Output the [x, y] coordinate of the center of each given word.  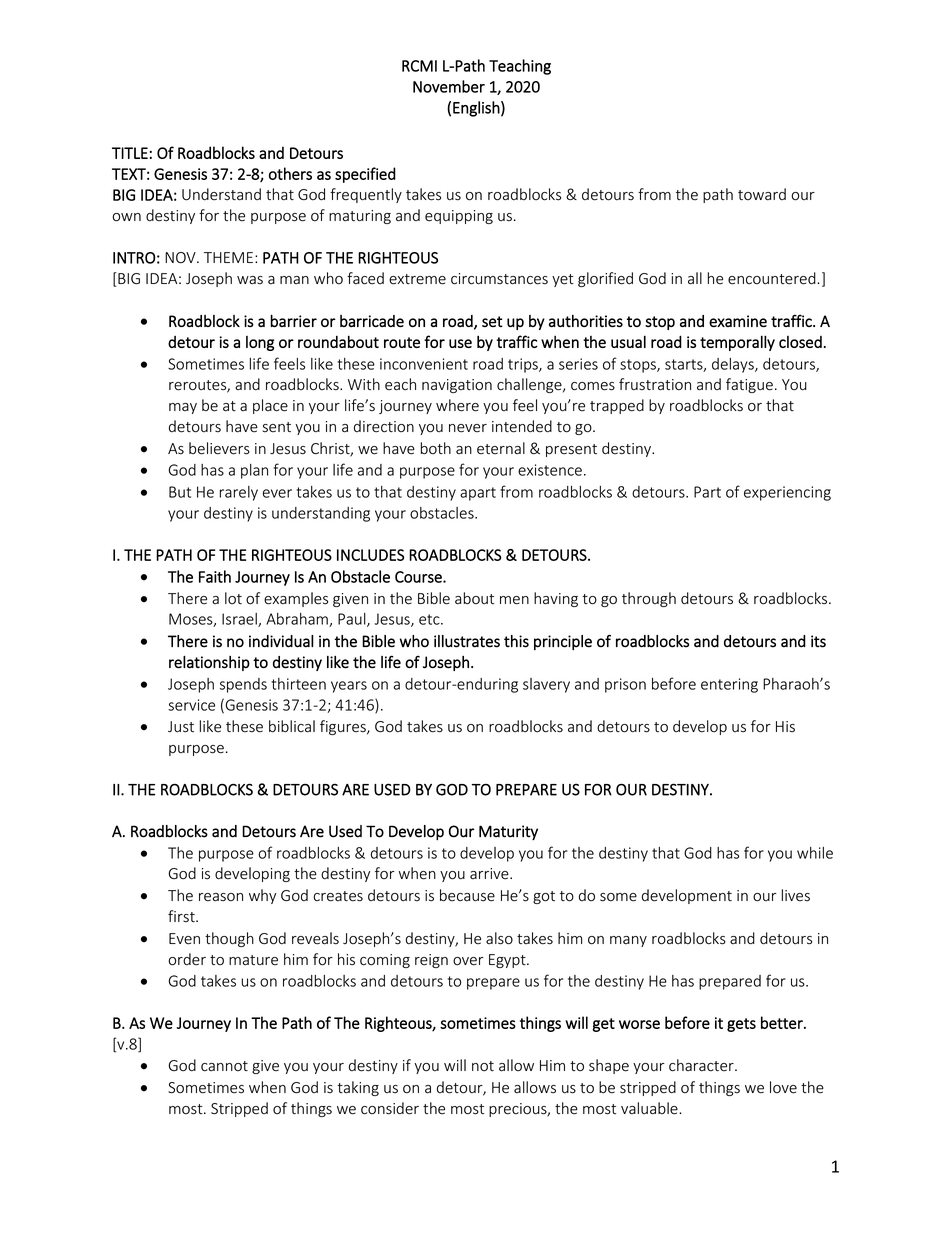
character [702, 1065]
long [260, 343]
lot [233, 598]
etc [430, 619]
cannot [224, 1066]
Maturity [508, 832]
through [649, 599]
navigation [457, 386]
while [815, 853]
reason [221, 897]
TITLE [130, 153]
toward [762, 194]
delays [734, 365]
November [449, 86]
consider [390, 1108]
